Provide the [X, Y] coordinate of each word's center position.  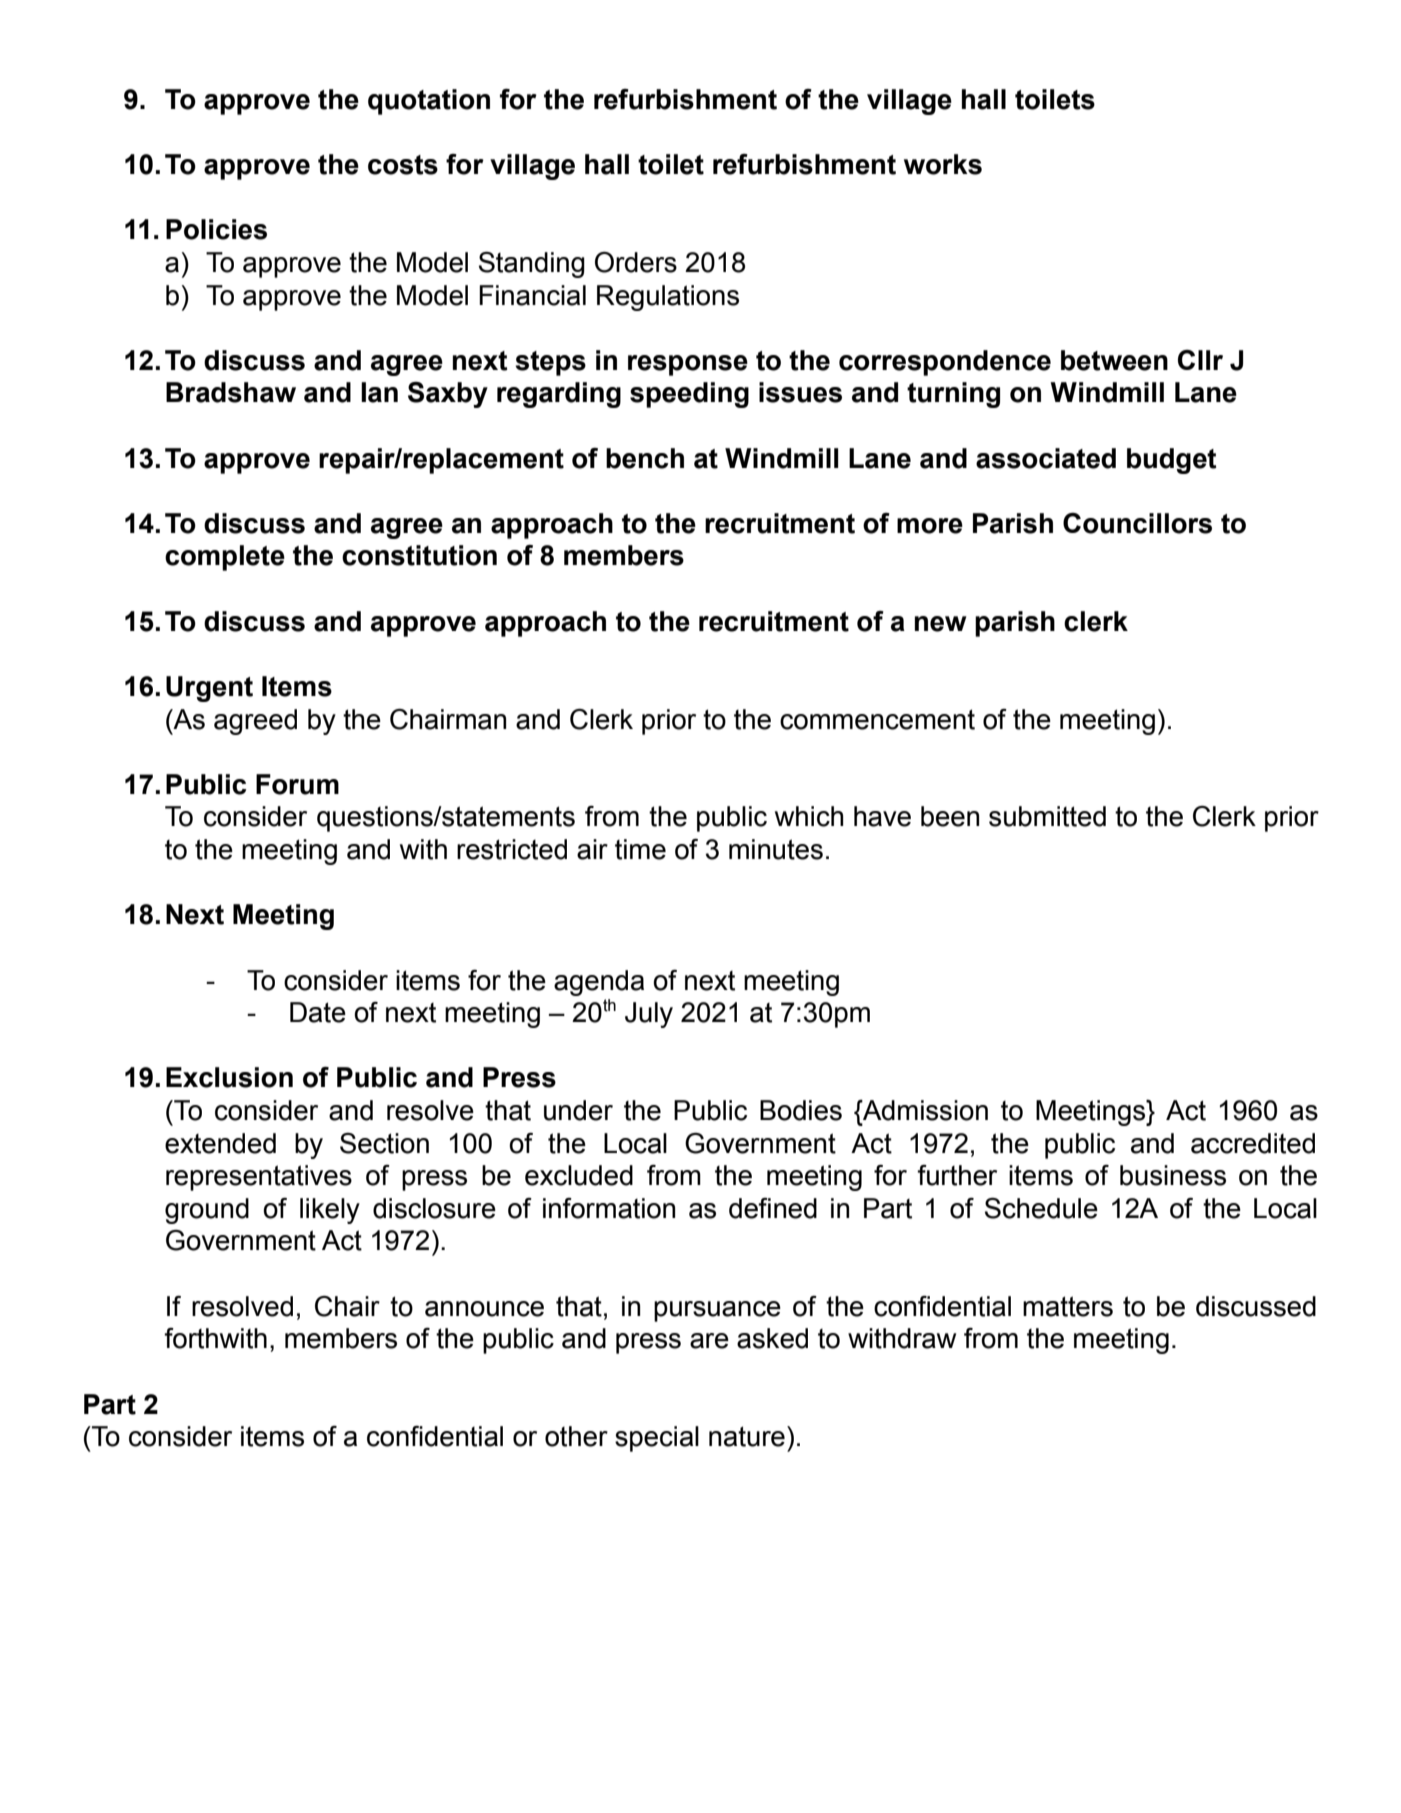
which [809, 816]
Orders [636, 262]
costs [403, 165]
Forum [297, 784]
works [943, 164]
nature [747, 1436]
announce [484, 1309]
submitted [1047, 816]
